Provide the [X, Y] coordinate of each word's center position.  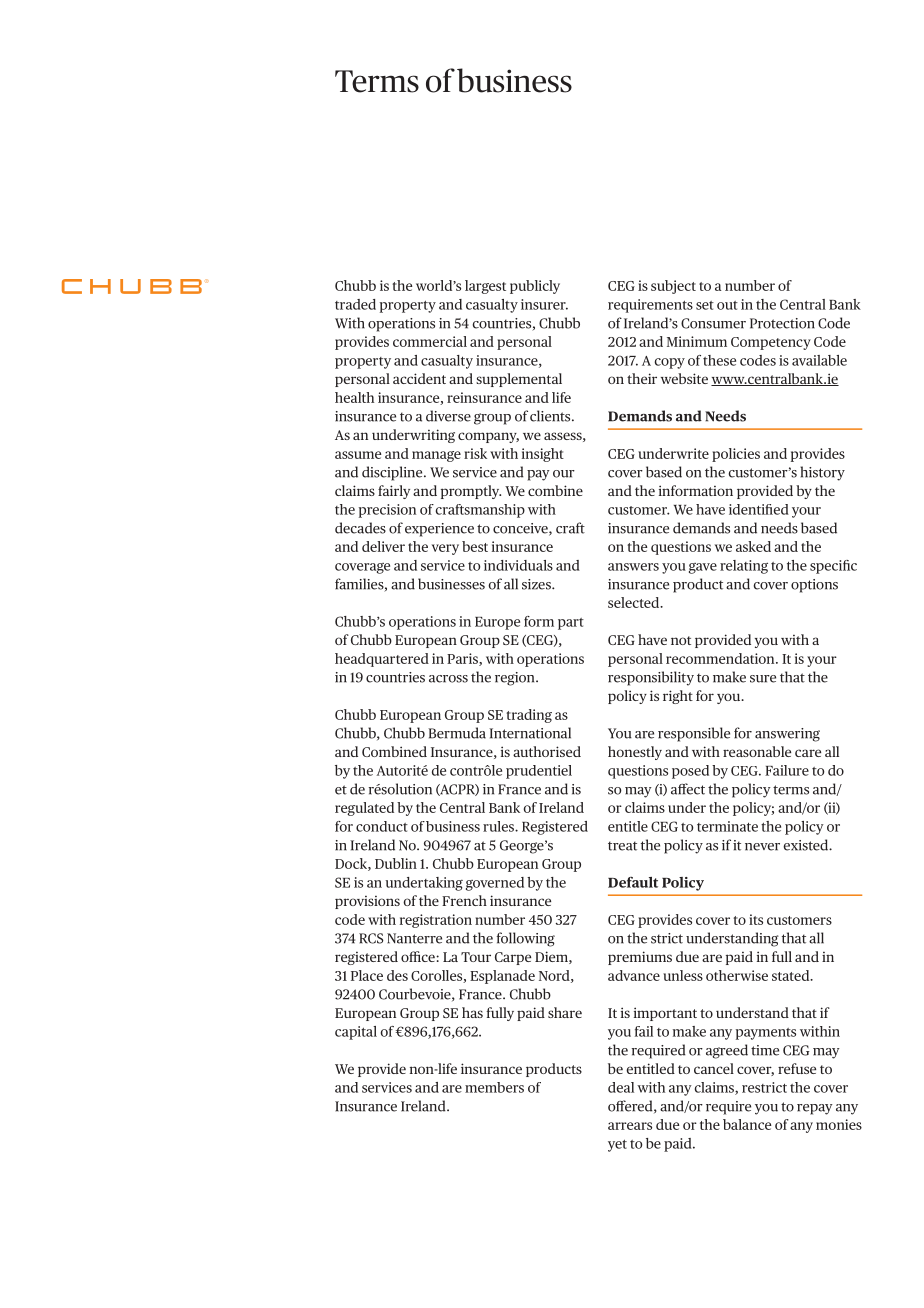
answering [787, 735]
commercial [430, 341]
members [494, 1087]
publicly [535, 287]
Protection [782, 323]
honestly [635, 753]
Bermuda [457, 733]
